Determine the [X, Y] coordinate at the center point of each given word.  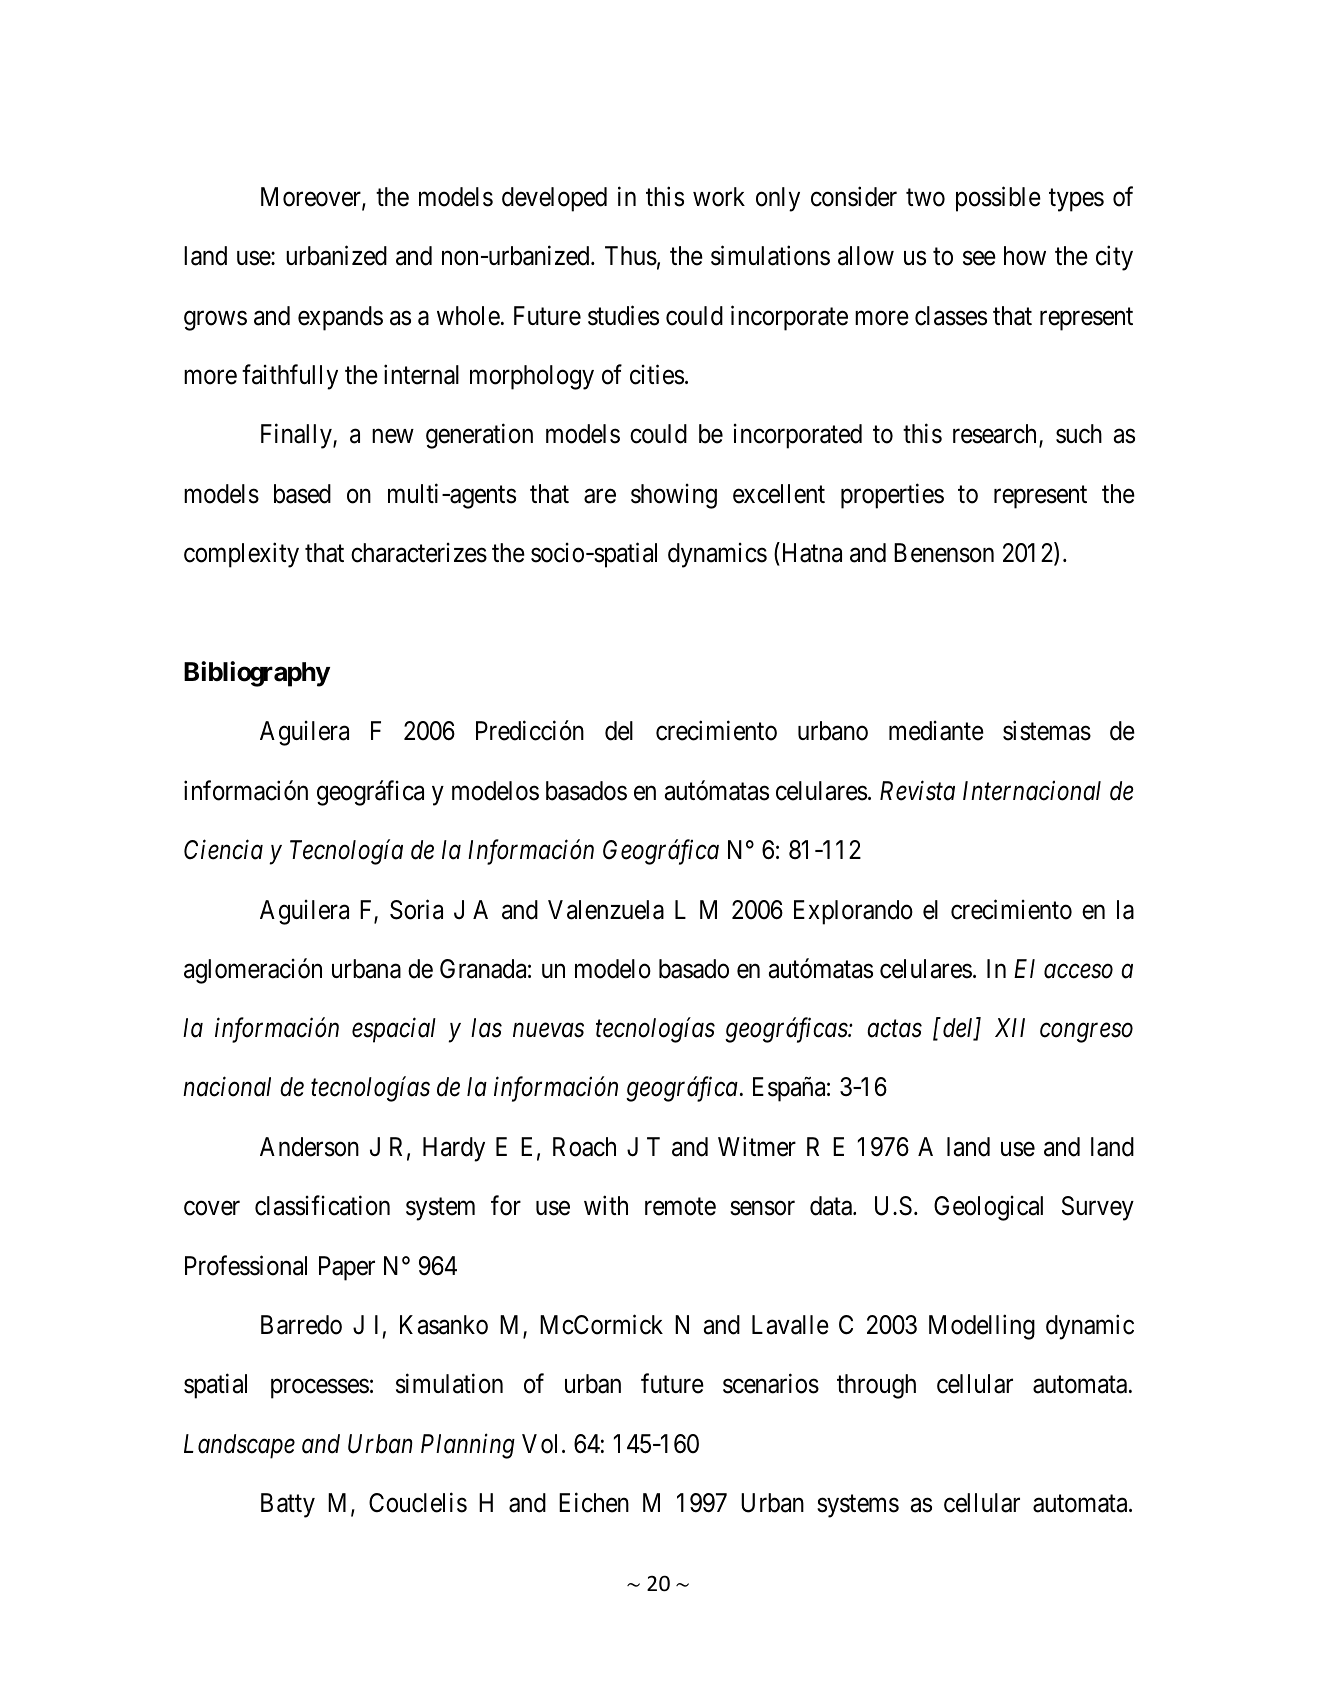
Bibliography [257, 674]
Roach [584, 1147]
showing [674, 496]
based [302, 494]
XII [1010, 1027]
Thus [631, 256]
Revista [917, 791]
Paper [347, 1268]
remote [680, 1207]
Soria [416, 909]
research [994, 434]
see [979, 258]
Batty [288, 1505]
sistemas [1047, 731]
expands [340, 318]
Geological [988, 1208]
